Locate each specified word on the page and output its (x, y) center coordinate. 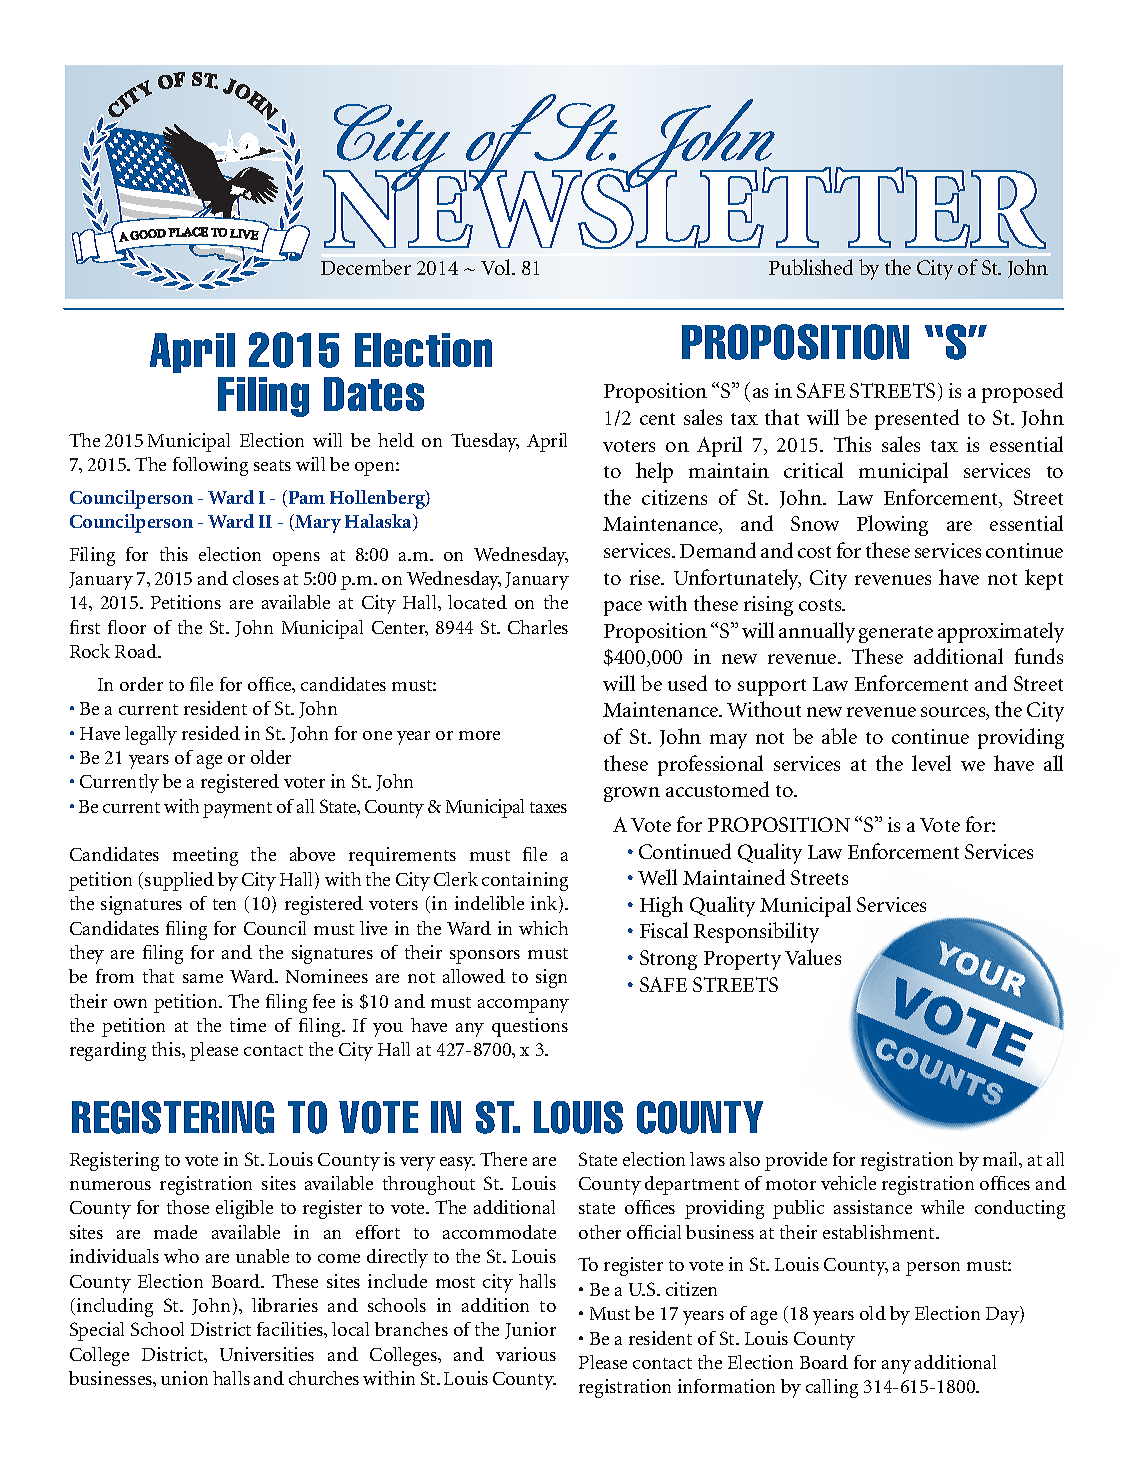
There (503, 1159)
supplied (179, 881)
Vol (497, 267)
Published (811, 267)
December (366, 267)
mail (1002, 1160)
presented (917, 419)
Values (813, 957)
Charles (538, 627)
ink (545, 904)
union (184, 1378)
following (210, 466)
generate (896, 634)
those (188, 1207)
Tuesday (485, 442)
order (141, 684)
